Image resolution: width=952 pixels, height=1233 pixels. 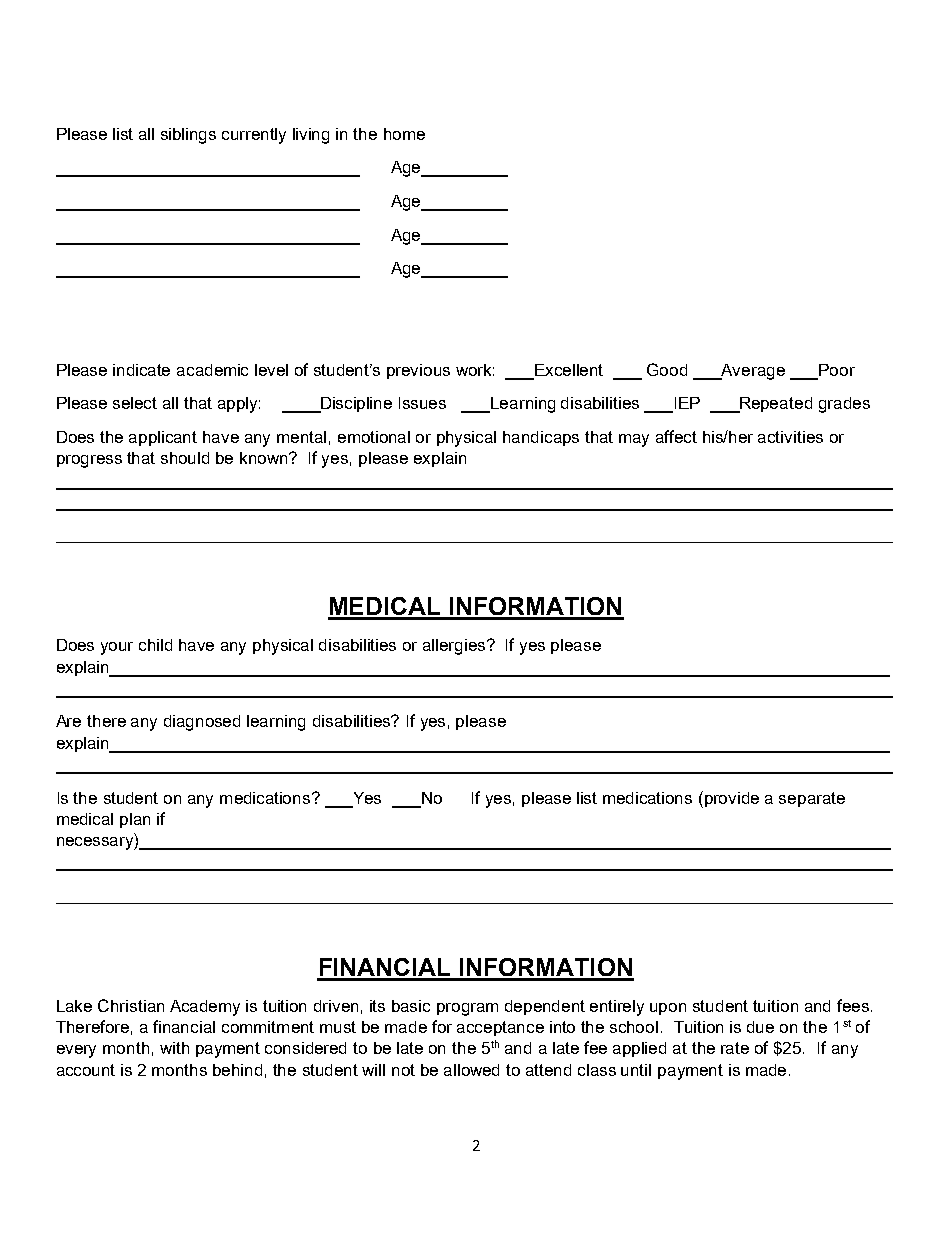 I want to click on indicate, so click(x=141, y=370).
